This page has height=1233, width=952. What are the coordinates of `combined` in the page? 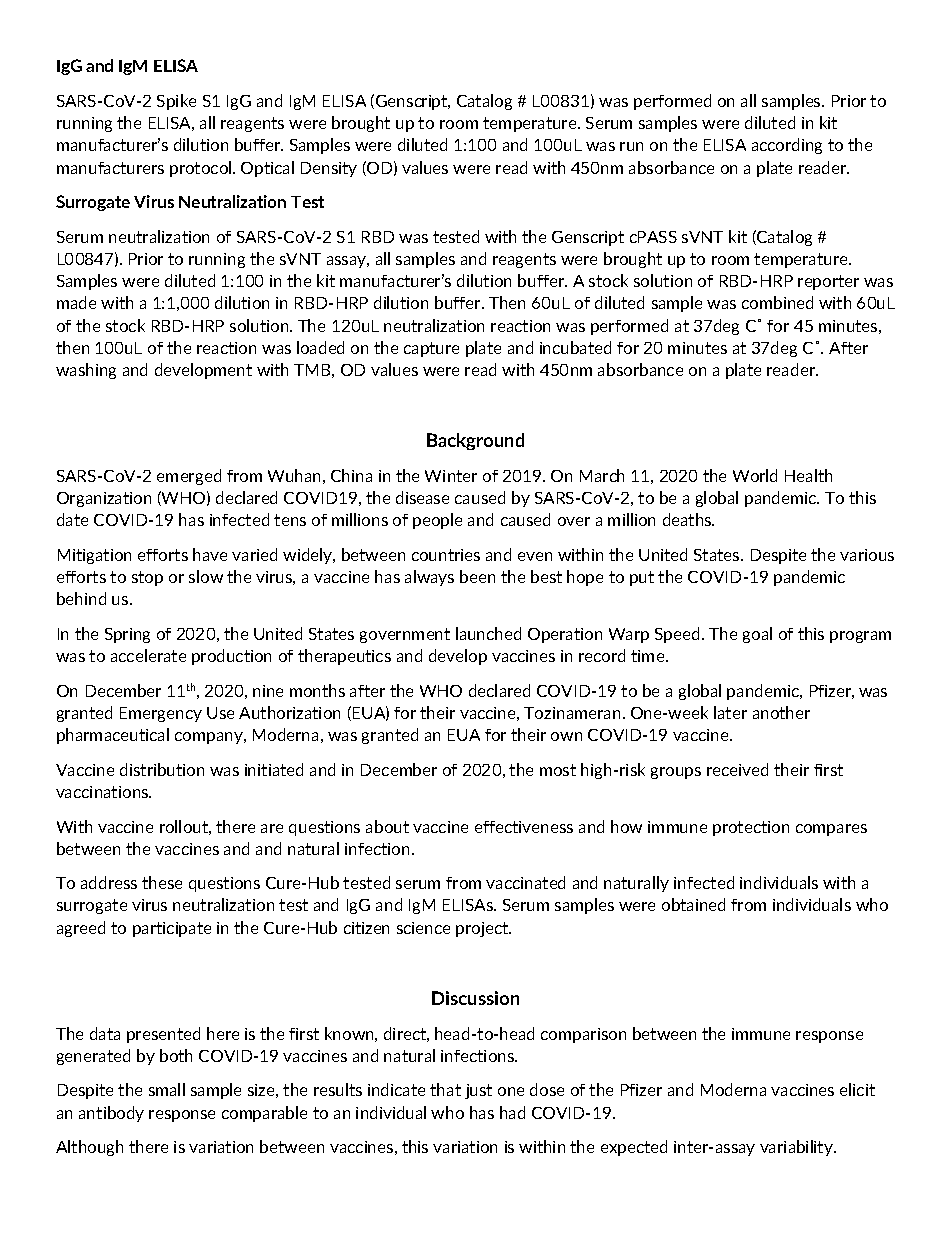 It's located at (777, 302).
